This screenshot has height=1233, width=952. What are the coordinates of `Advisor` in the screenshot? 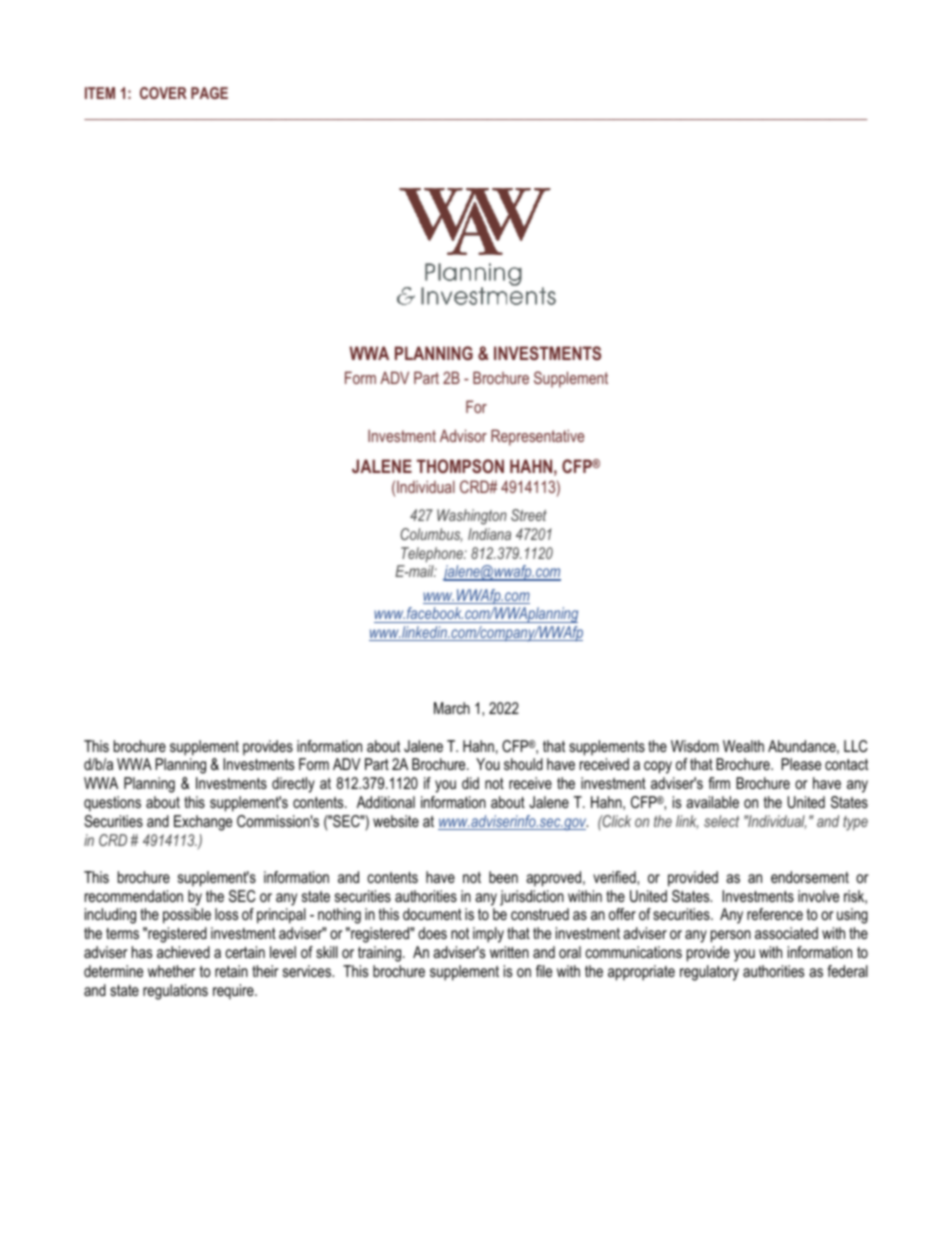 It's located at (463, 435).
